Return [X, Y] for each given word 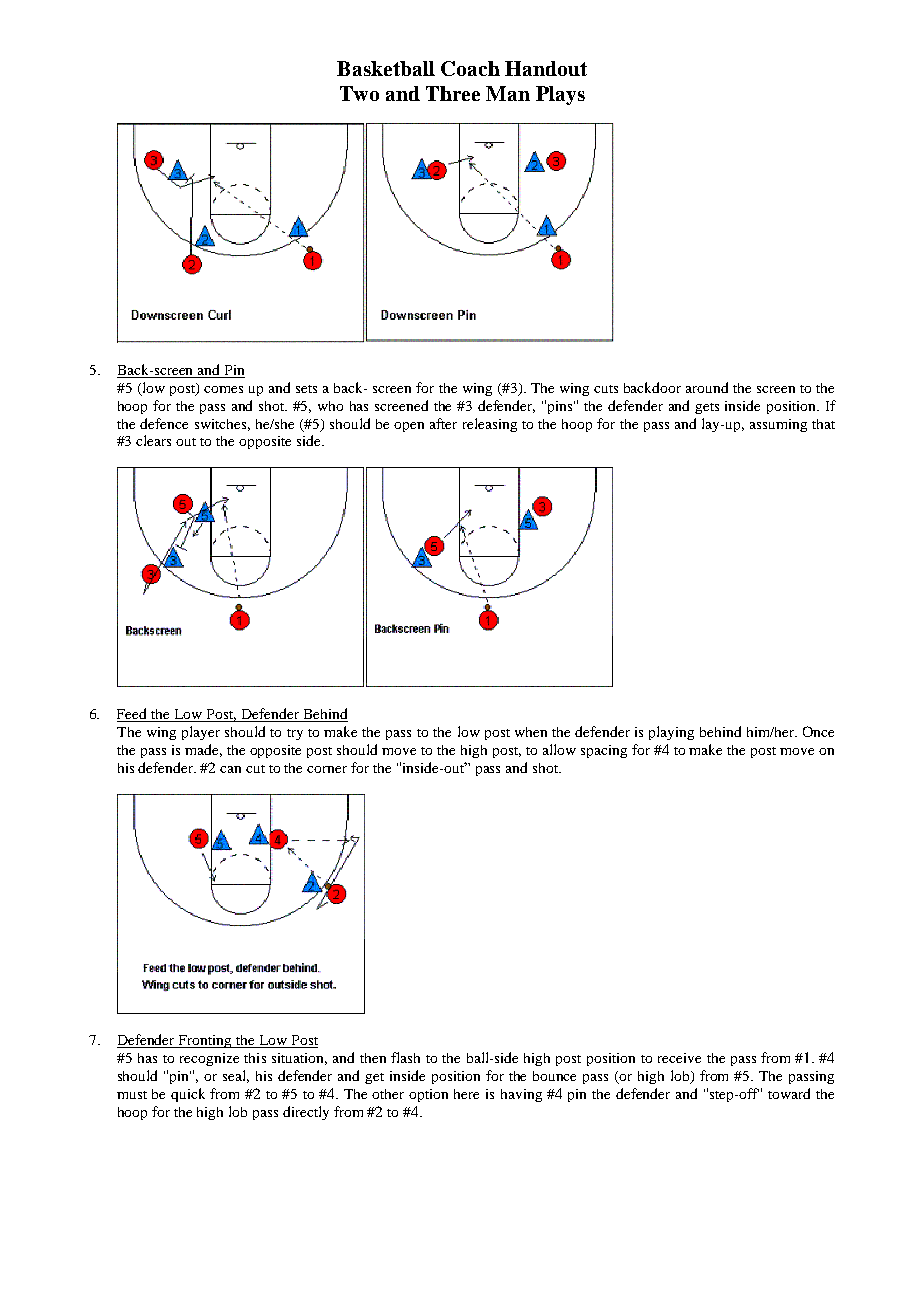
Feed [133, 715]
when [531, 732]
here [466, 1094]
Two [359, 93]
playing [671, 733]
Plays [560, 95]
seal [236, 1076]
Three [453, 93]
